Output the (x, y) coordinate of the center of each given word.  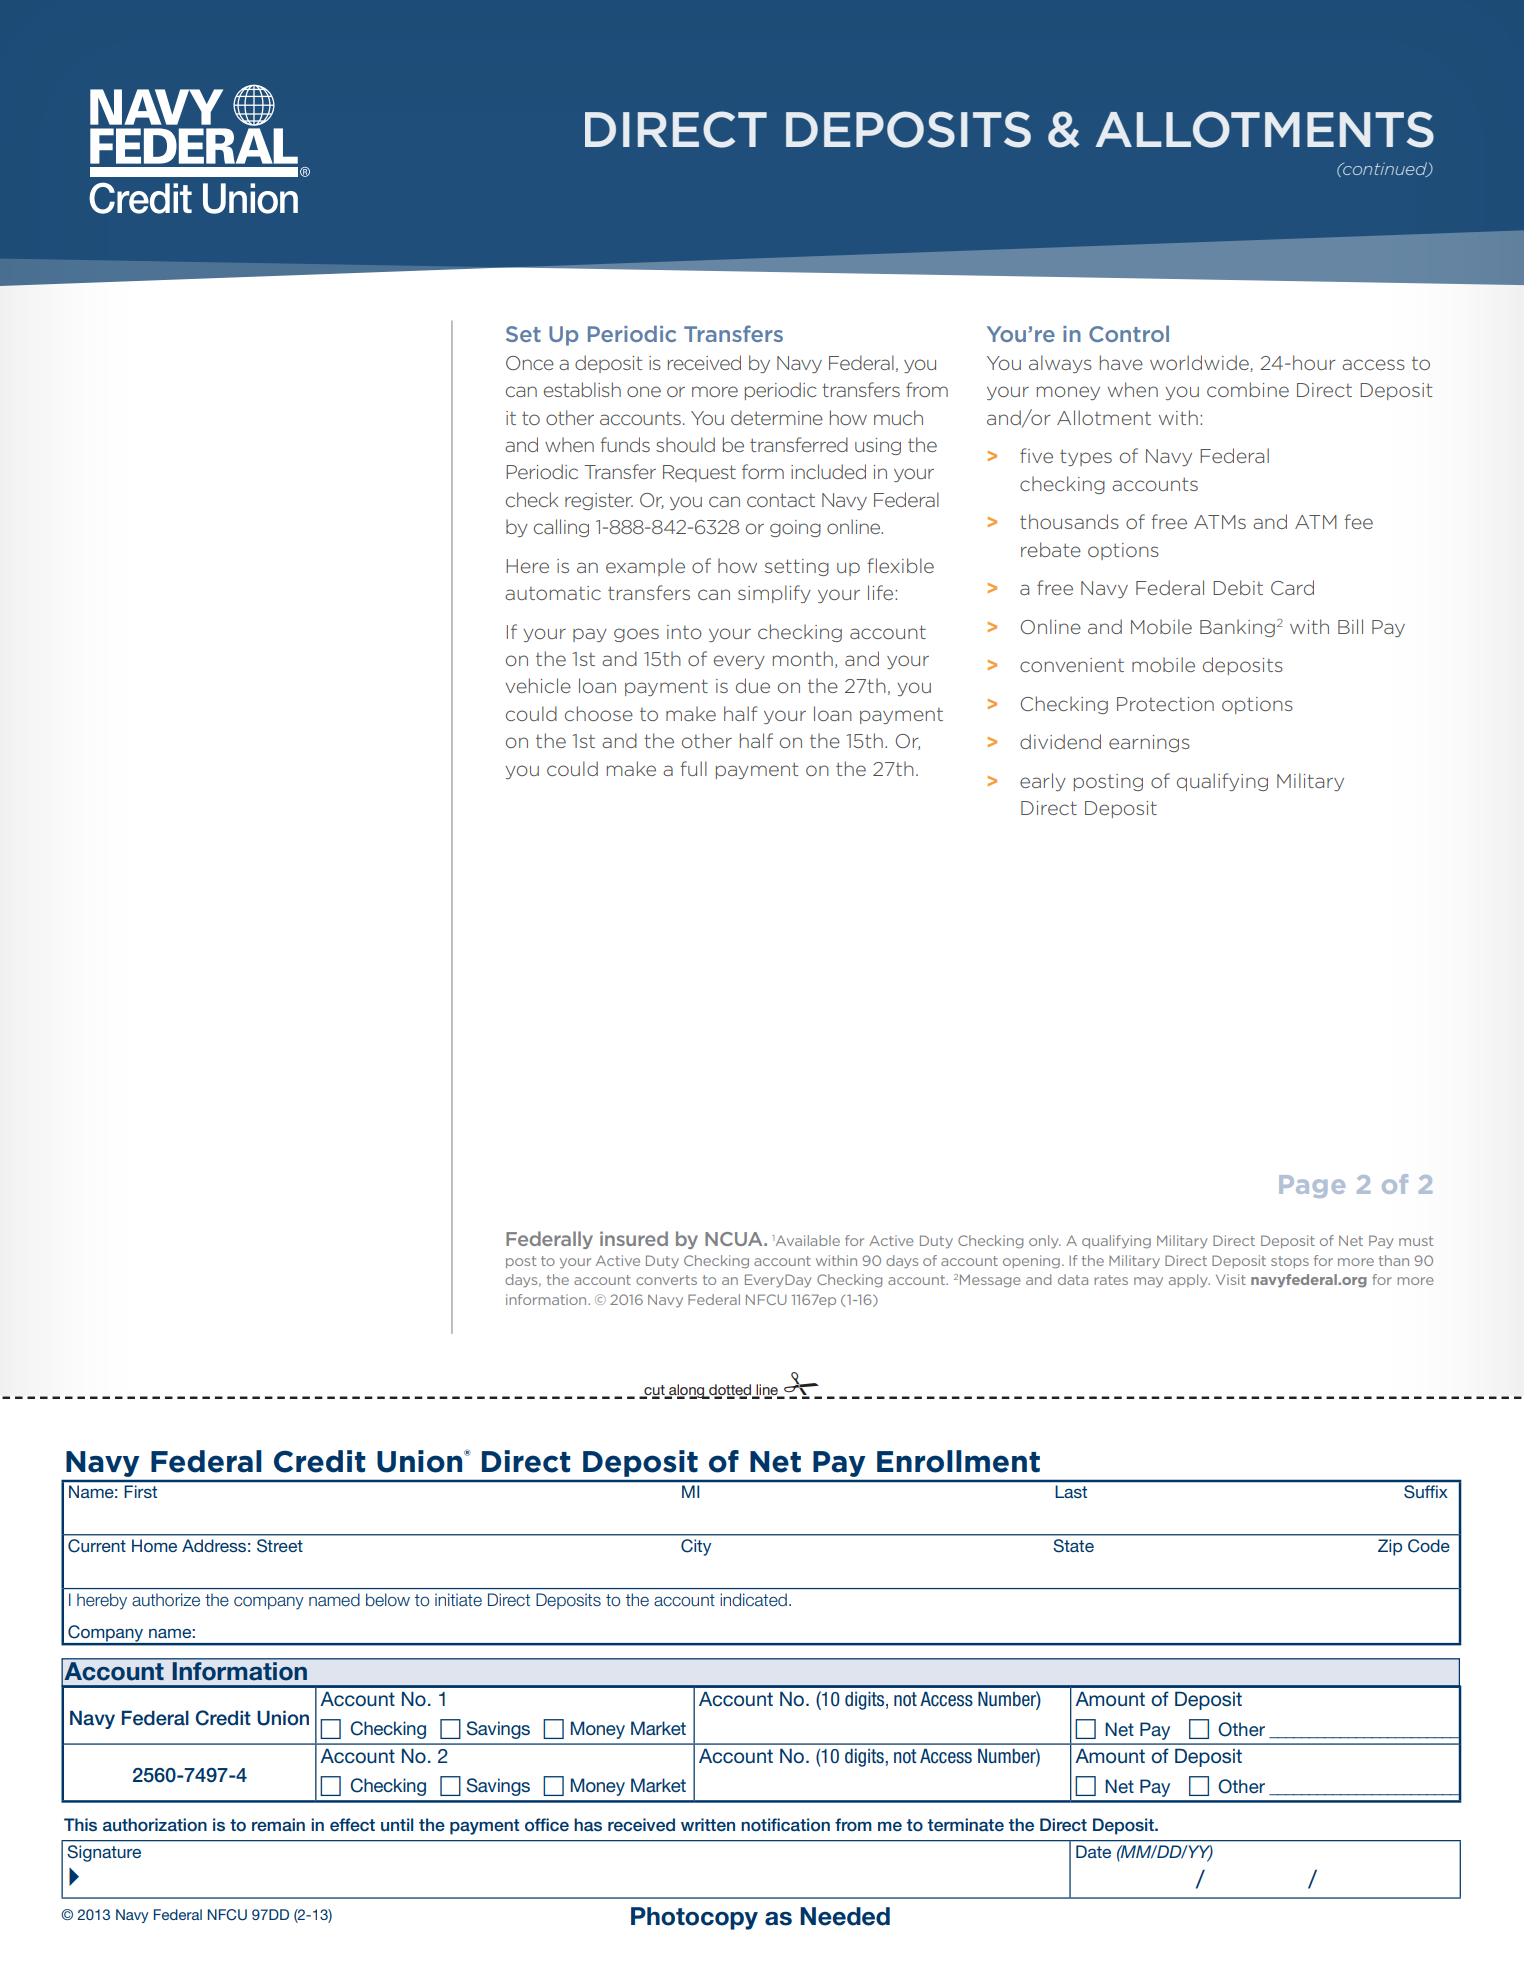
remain (278, 1824)
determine (777, 417)
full (693, 768)
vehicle (538, 685)
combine (1248, 389)
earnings (1149, 743)
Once (530, 363)
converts (666, 1280)
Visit (1231, 1279)
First (140, 1491)
